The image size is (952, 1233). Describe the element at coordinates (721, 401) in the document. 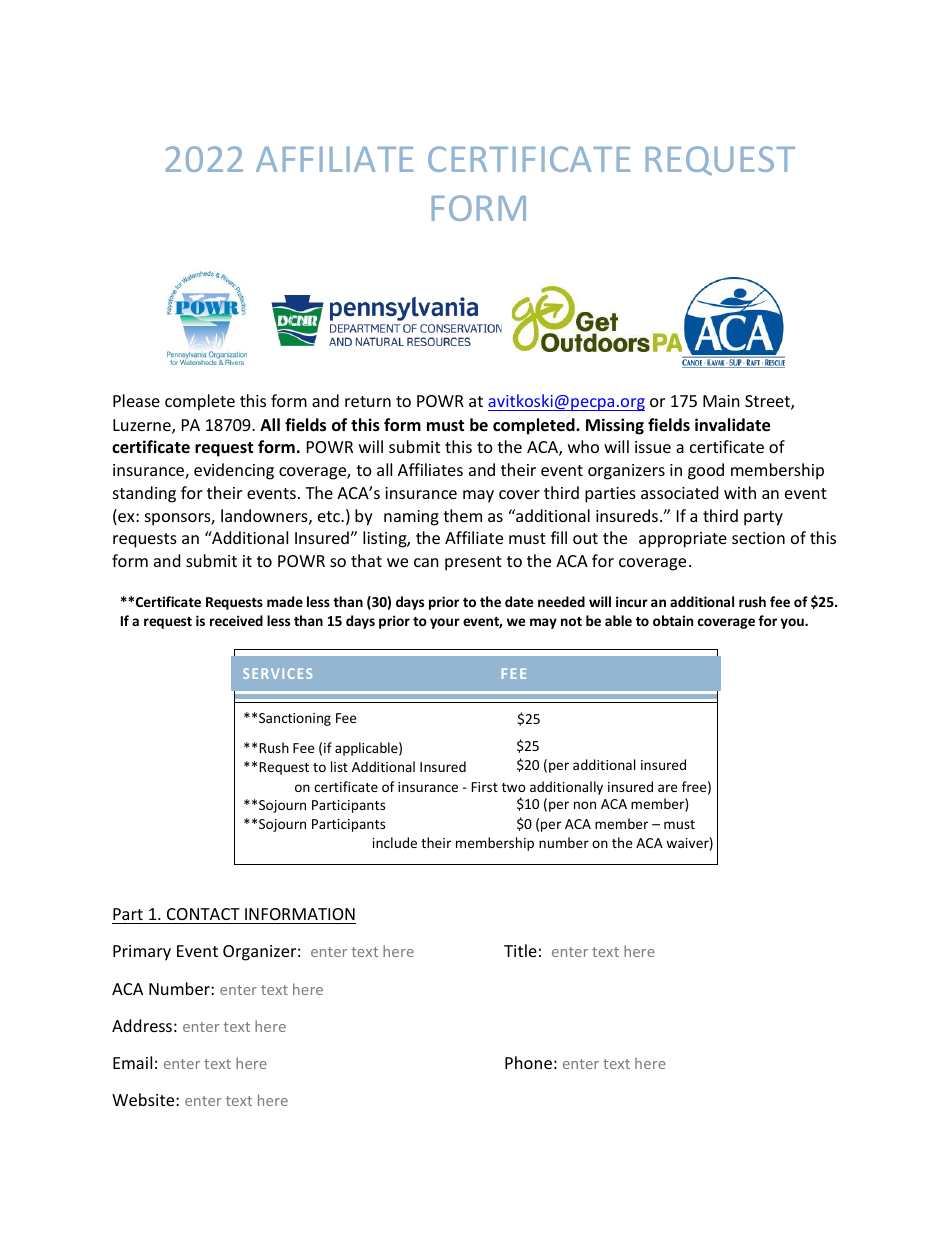

I see `Main` at that location.
